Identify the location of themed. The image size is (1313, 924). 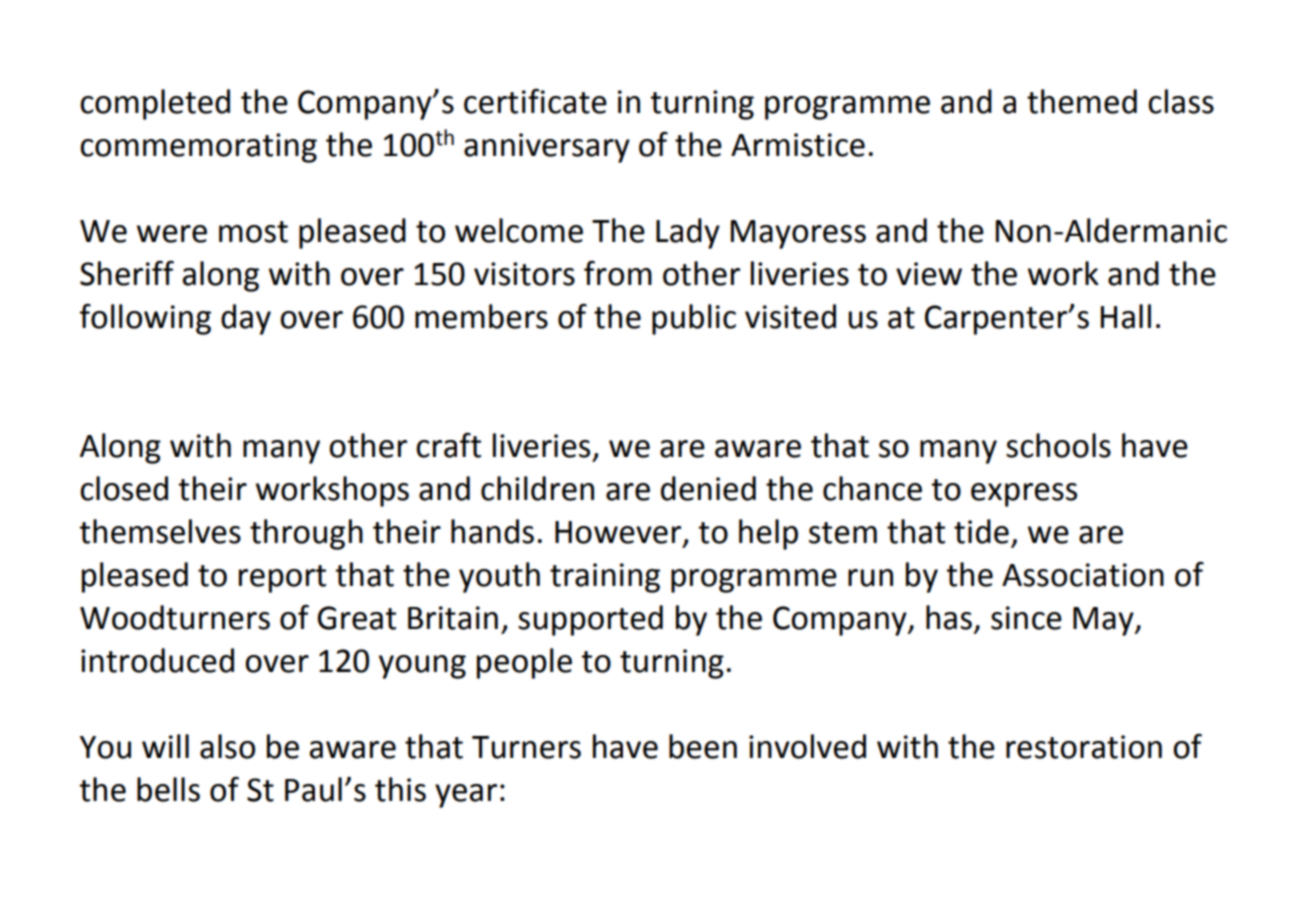
(1082, 101).
